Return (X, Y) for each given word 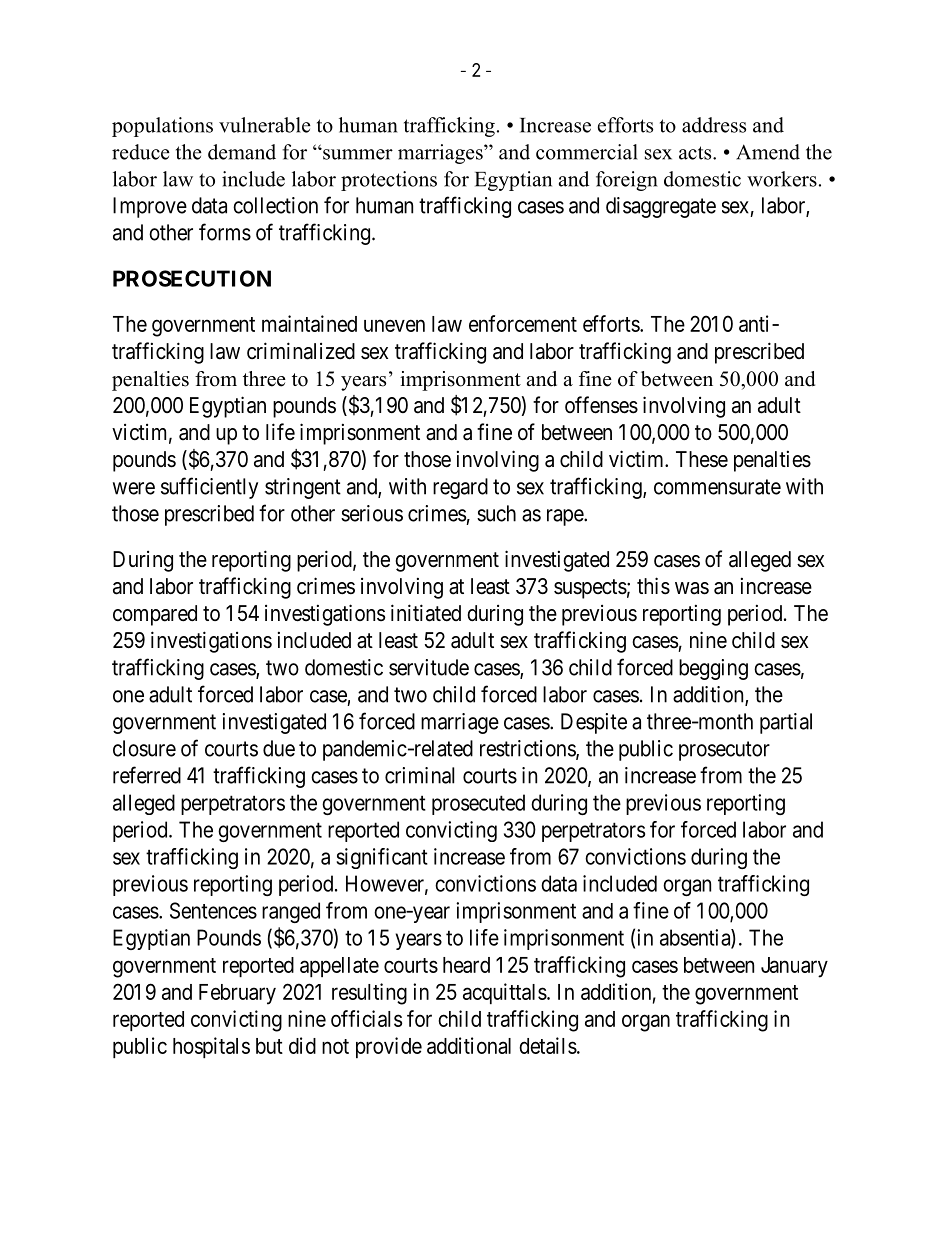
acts (696, 153)
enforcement (523, 323)
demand (242, 152)
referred (147, 775)
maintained (309, 323)
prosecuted (478, 804)
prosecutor (724, 751)
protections (389, 181)
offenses (601, 405)
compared (155, 615)
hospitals (211, 1047)
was (692, 588)
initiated (426, 613)
